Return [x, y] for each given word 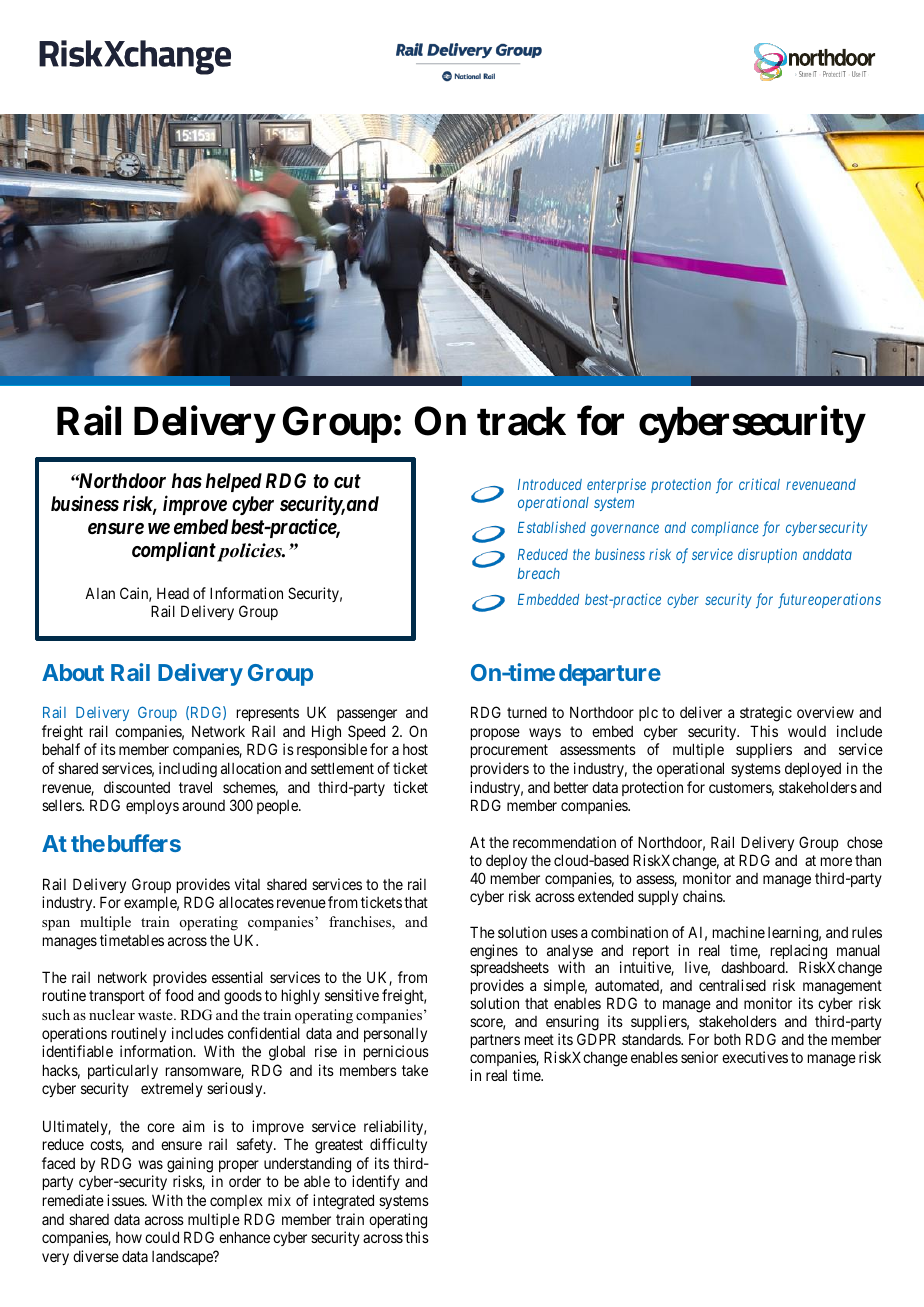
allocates [246, 902]
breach [539, 573]
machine [739, 932]
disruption [767, 555]
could [162, 1237]
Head [173, 593]
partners [495, 1041]
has [187, 480]
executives [755, 1057]
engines [494, 953]
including [188, 770]
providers [500, 769]
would [807, 731]
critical [759, 484]
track [521, 421]
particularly [123, 1071]
